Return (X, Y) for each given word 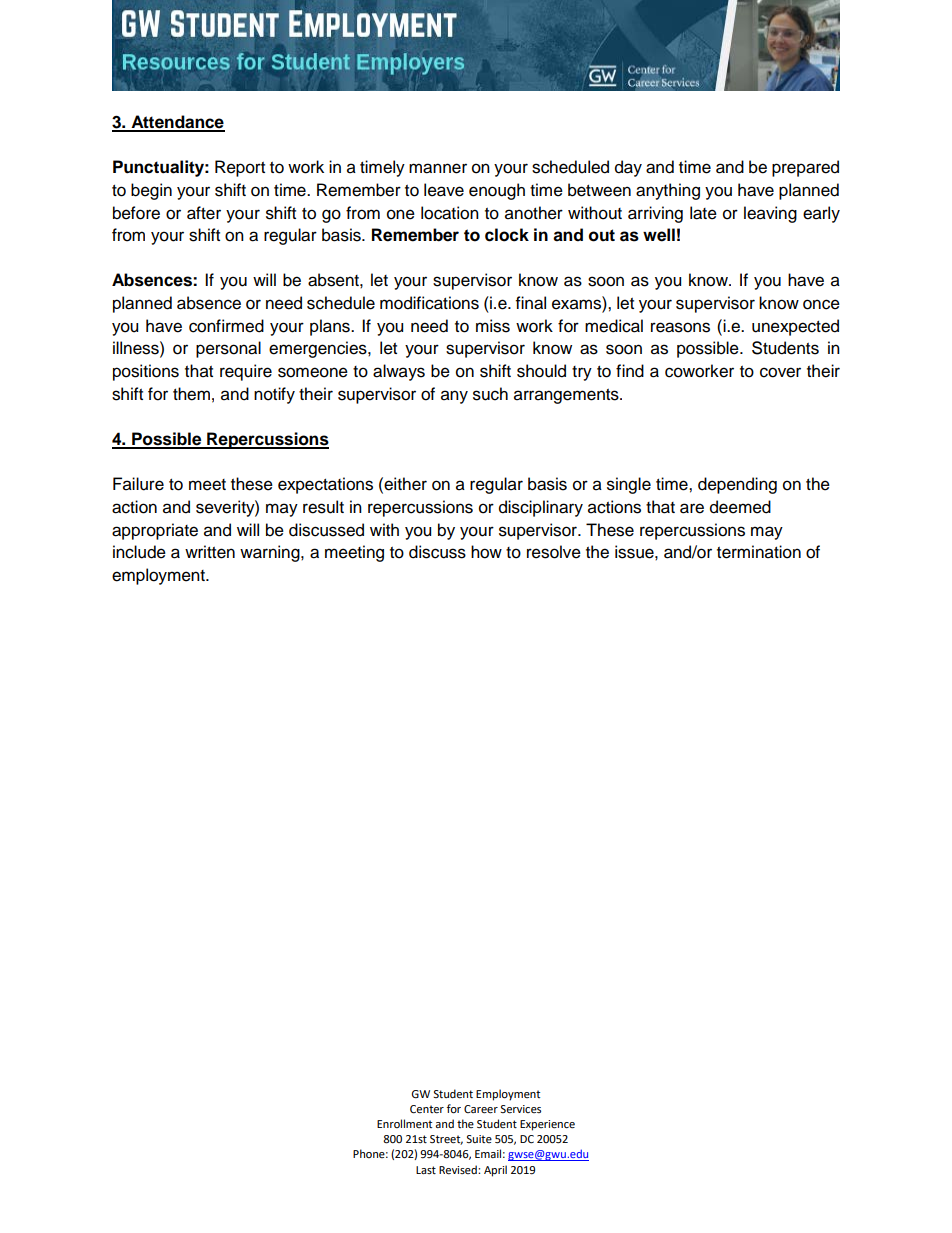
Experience (547, 1125)
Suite (479, 1139)
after (204, 213)
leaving (770, 214)
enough (497, 191)
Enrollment (404, 1123)
